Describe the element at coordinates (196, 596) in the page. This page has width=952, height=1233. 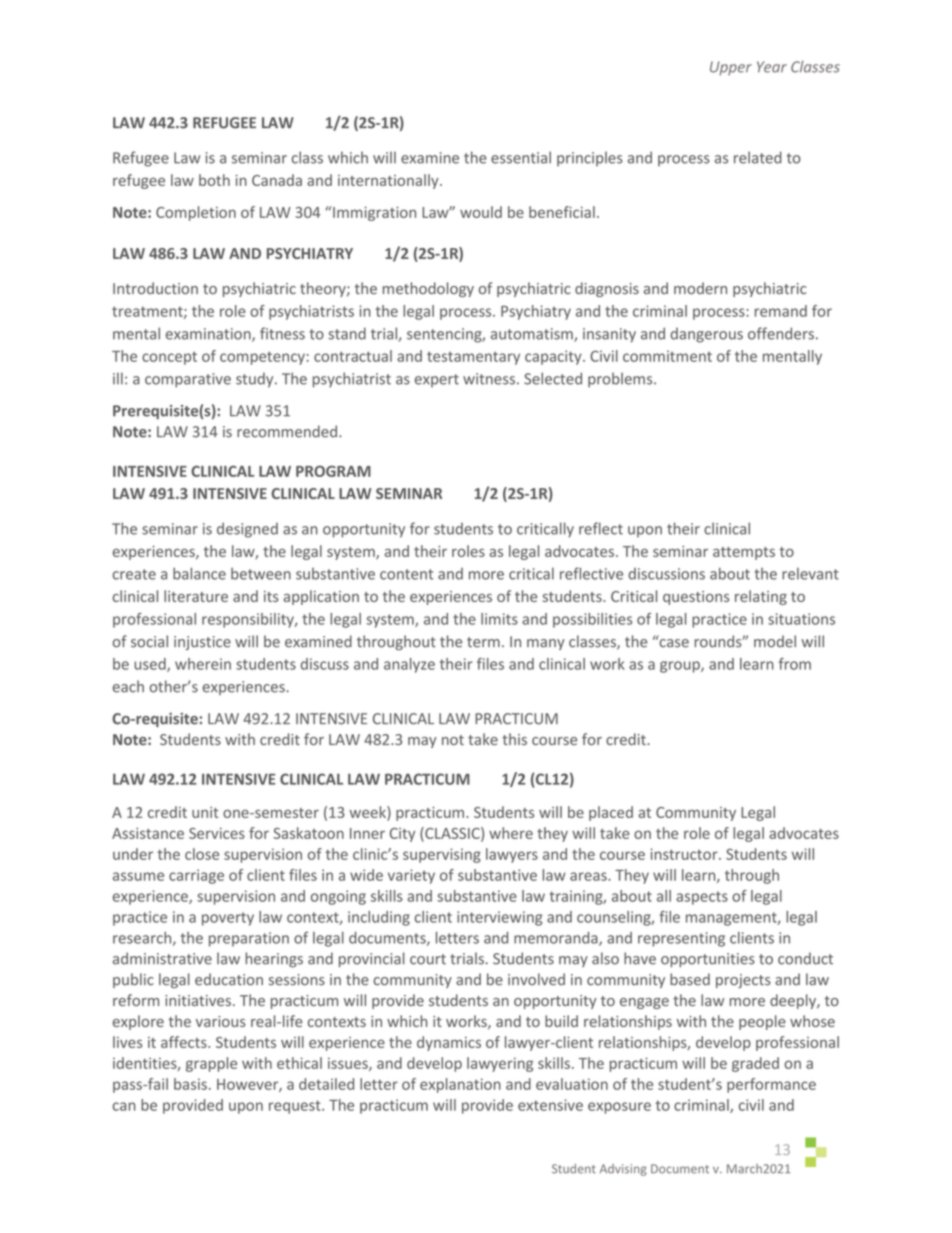
I see `literature` at that location.
